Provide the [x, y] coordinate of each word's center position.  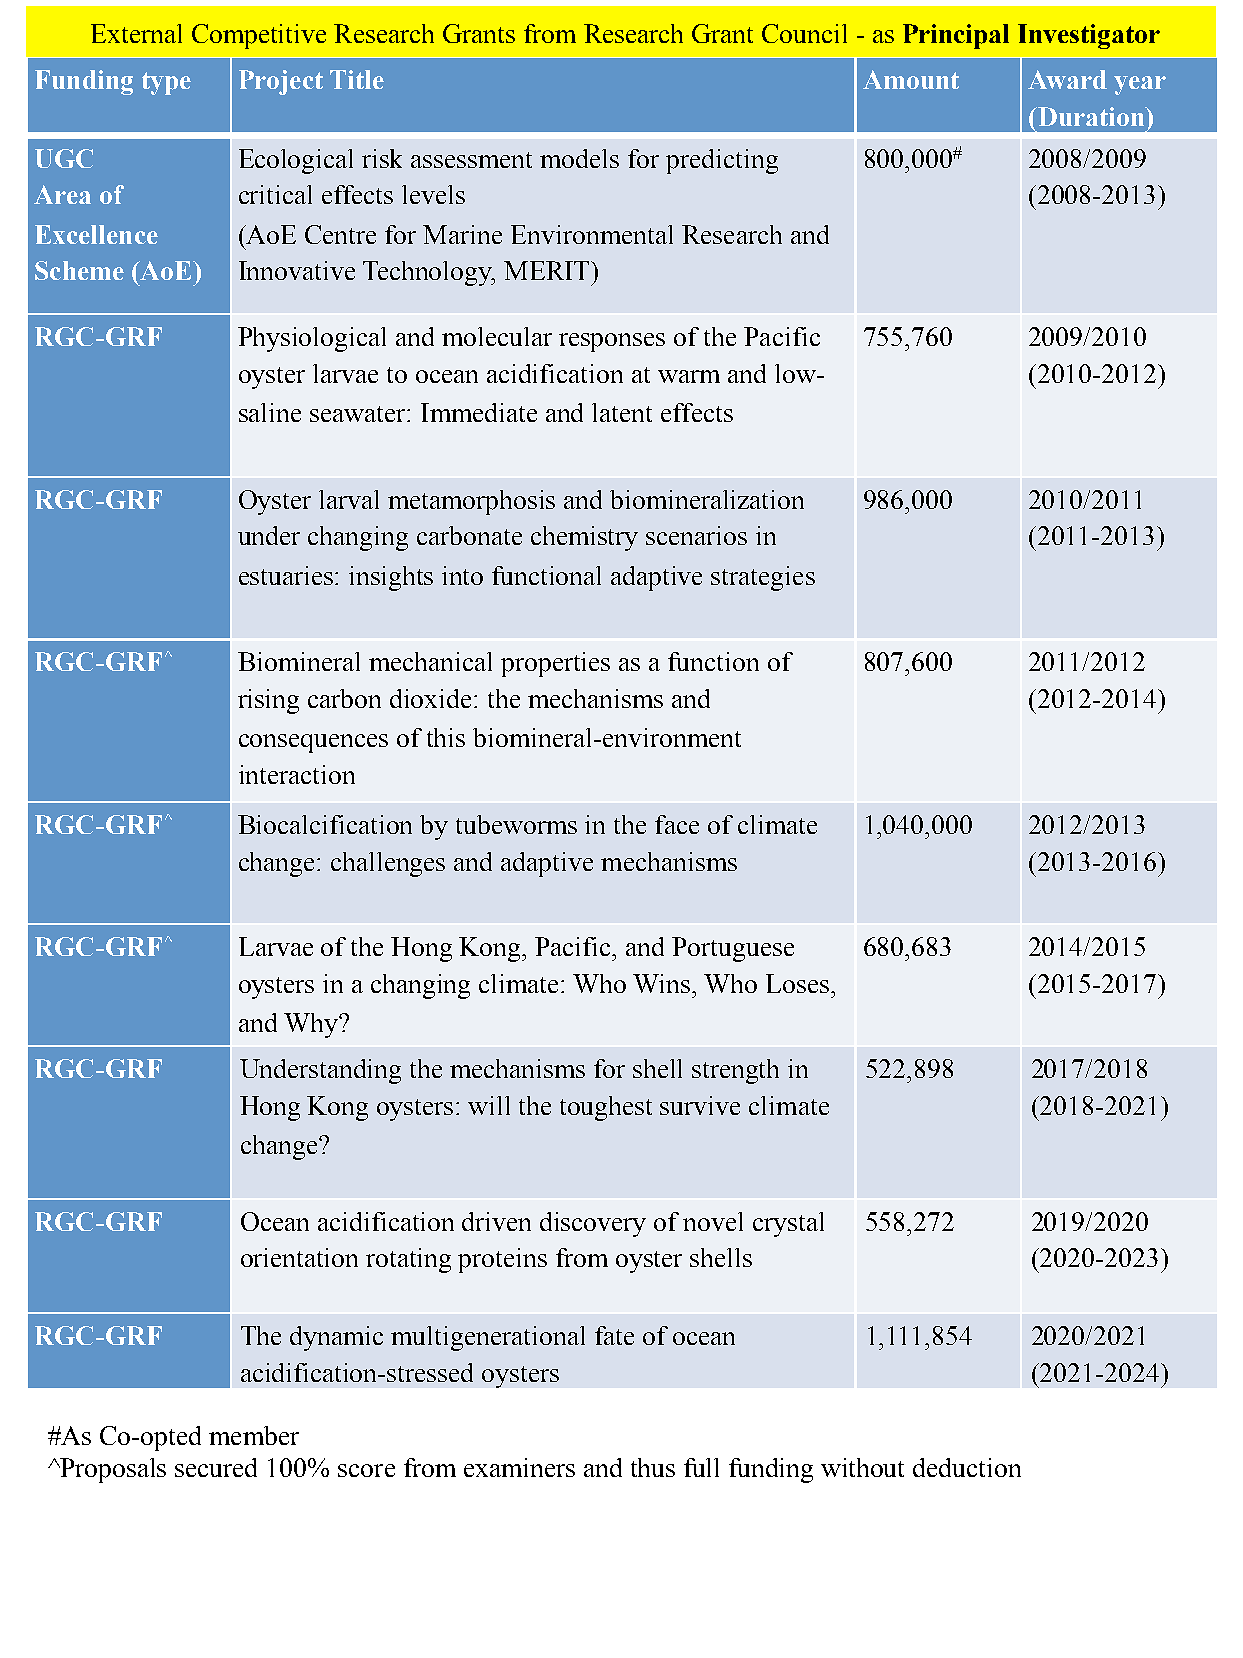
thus [653, 1467]
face [677, 824]
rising [268, 701]
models [579, 158]
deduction [967, 1467]
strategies [763, 578]
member [254, 1435]
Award [1067, 79]
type [166, 83]
